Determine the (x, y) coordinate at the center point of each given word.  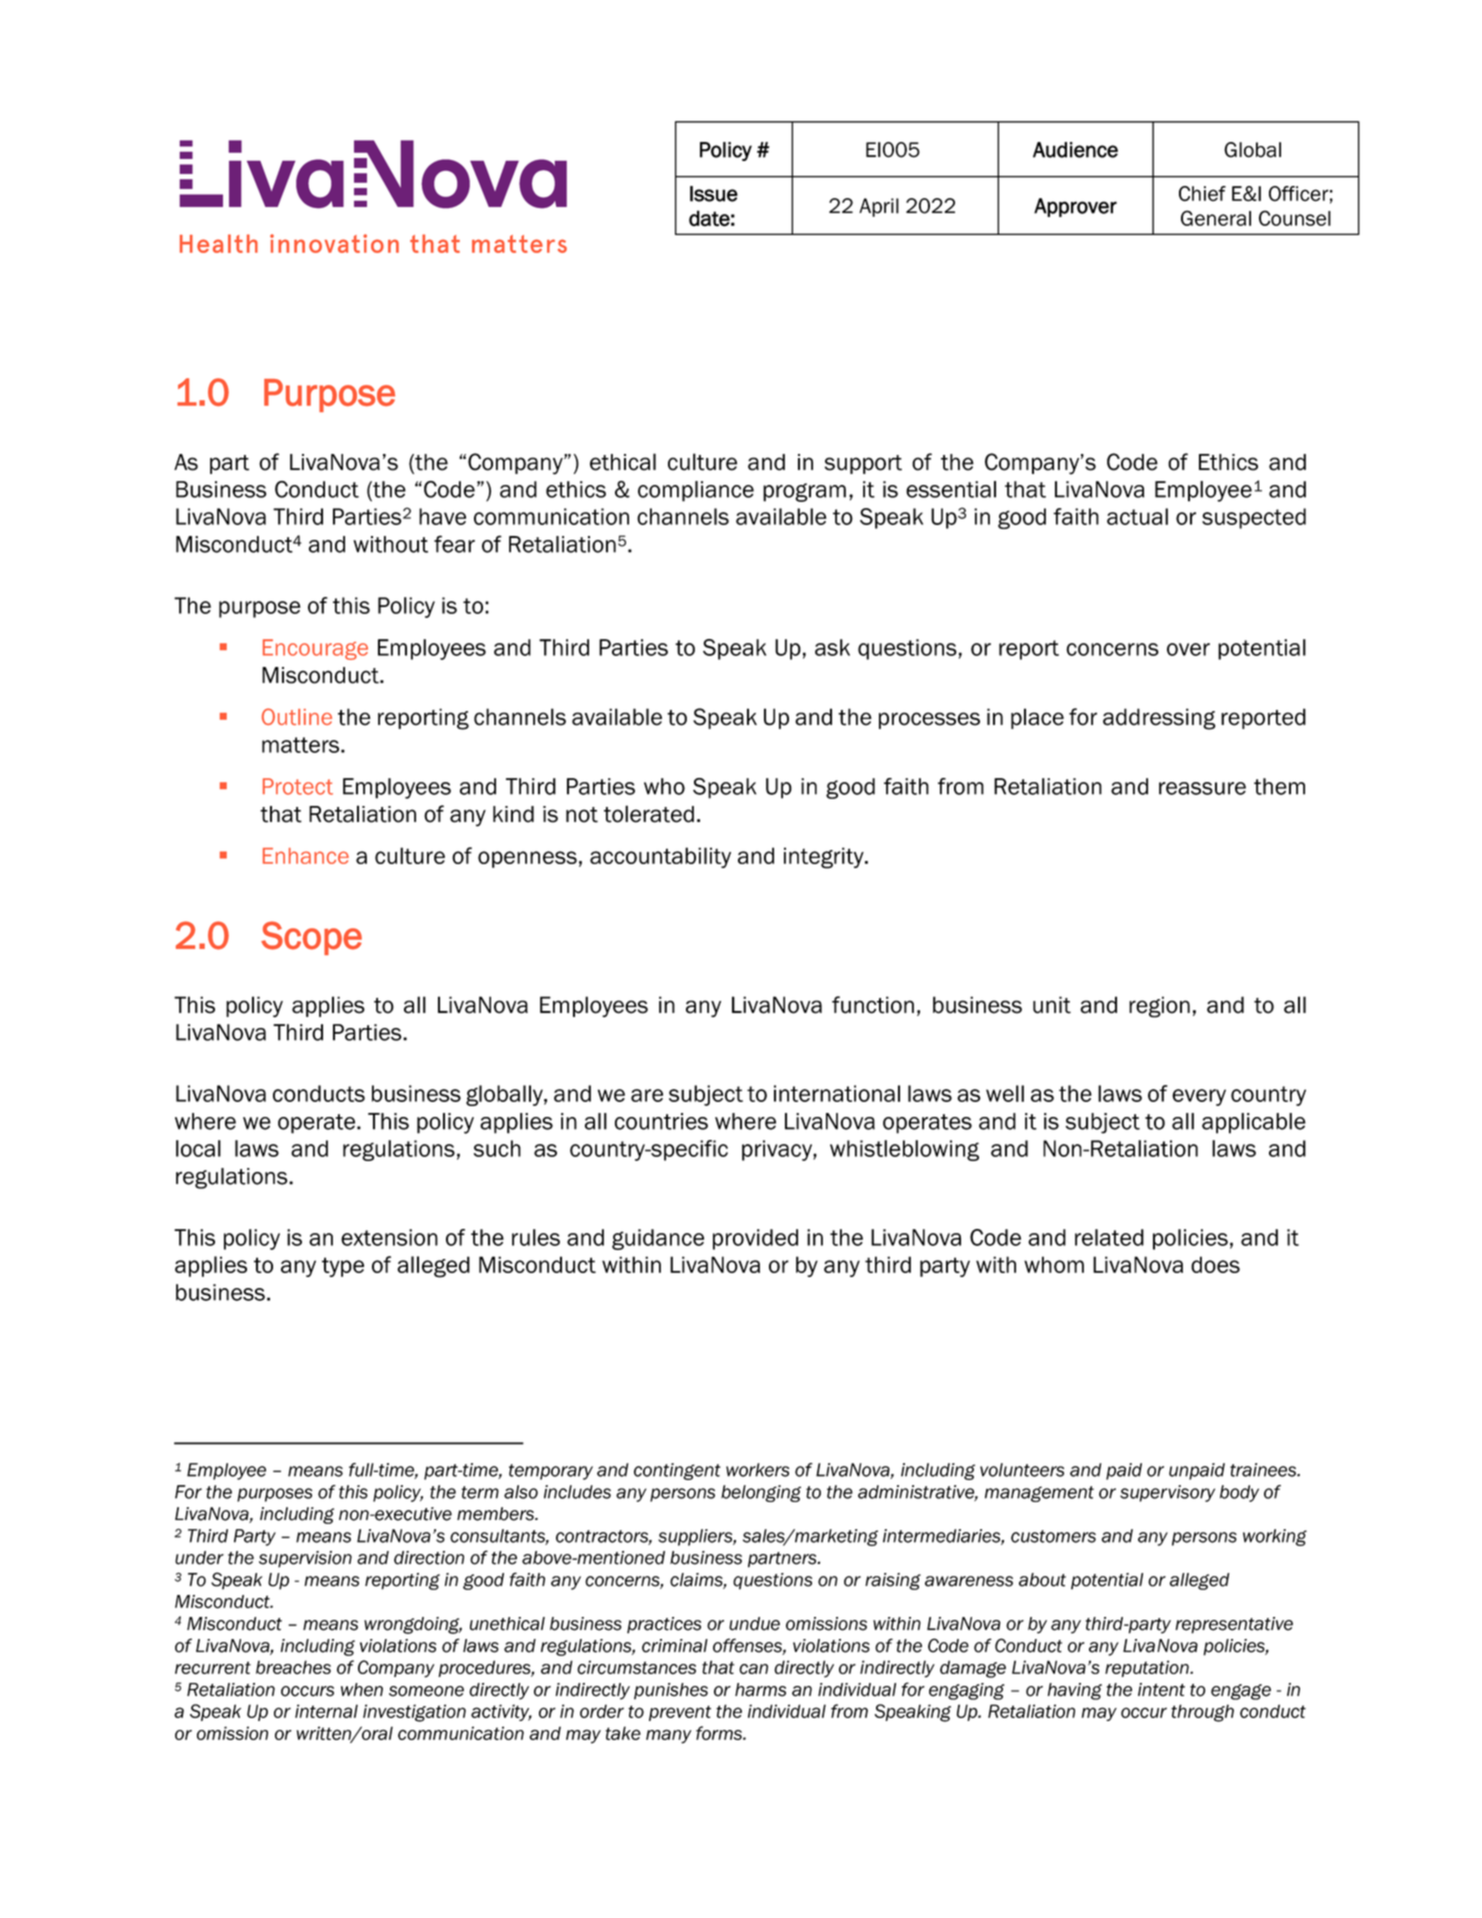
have (442, 516)
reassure (1202, 788)
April (879, 207)
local (198, 1148)
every (1199, 1097)
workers (757, 1470)
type (343, 1267)
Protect (298, 786)
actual (1137, 516)
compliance (696, 491)
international (837, 1093)
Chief (1202, 194)
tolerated (649, 814)
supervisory (1167, 1493)
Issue (714, 194)
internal (326, 1711)
